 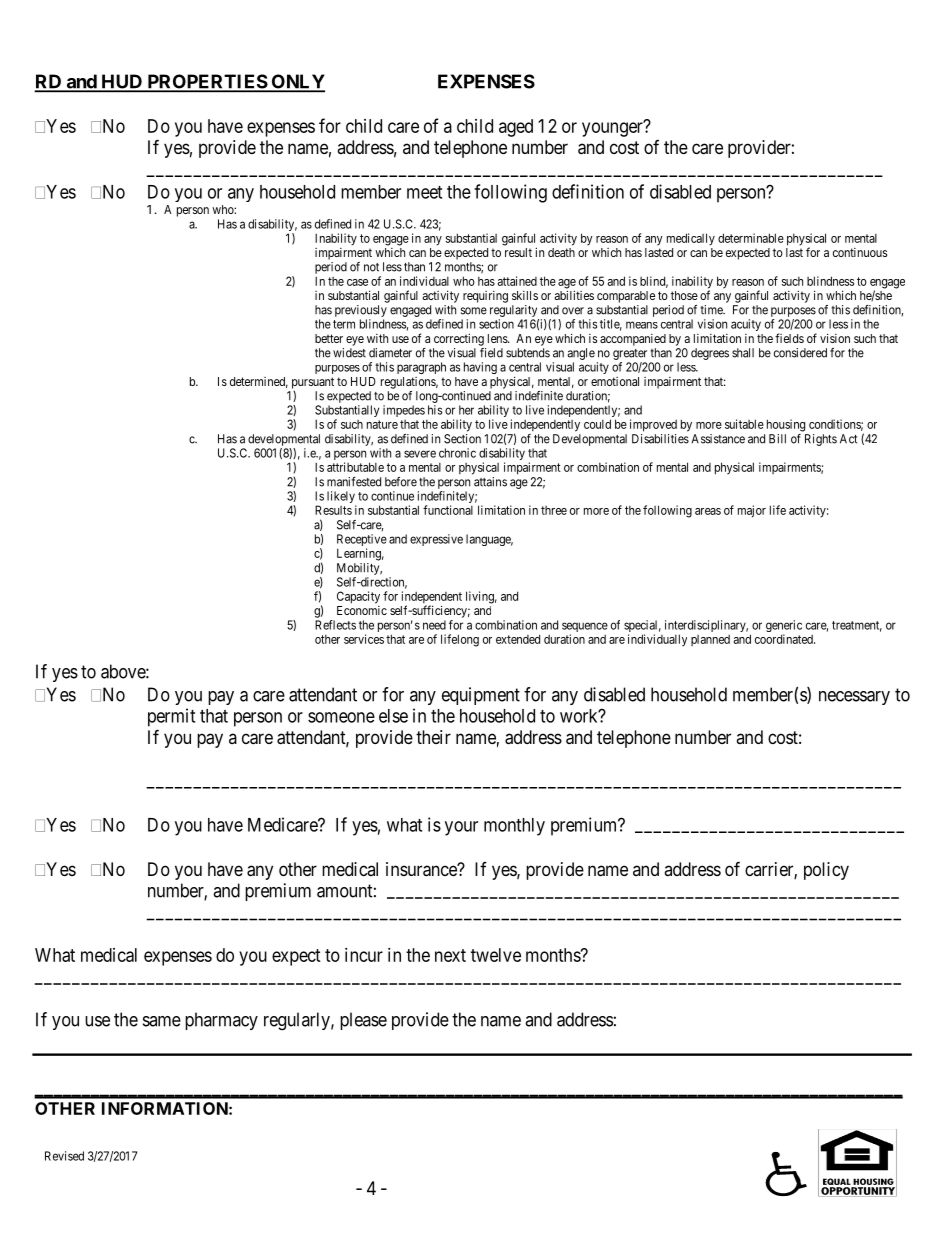 I want to click on Revised, so click(x=64, y=1156).
